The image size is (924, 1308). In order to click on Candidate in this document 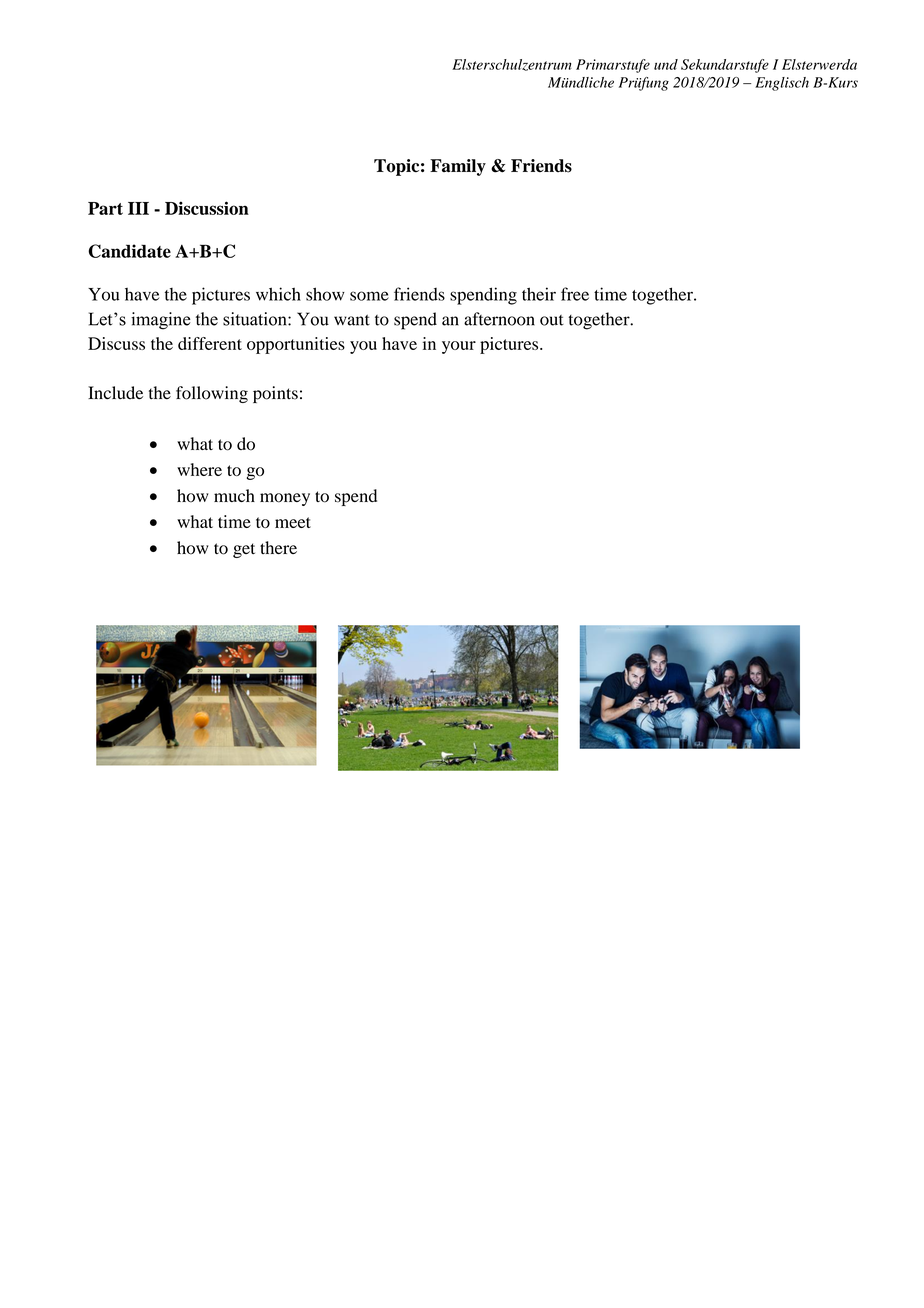, I will do `click(129, 251)`.
